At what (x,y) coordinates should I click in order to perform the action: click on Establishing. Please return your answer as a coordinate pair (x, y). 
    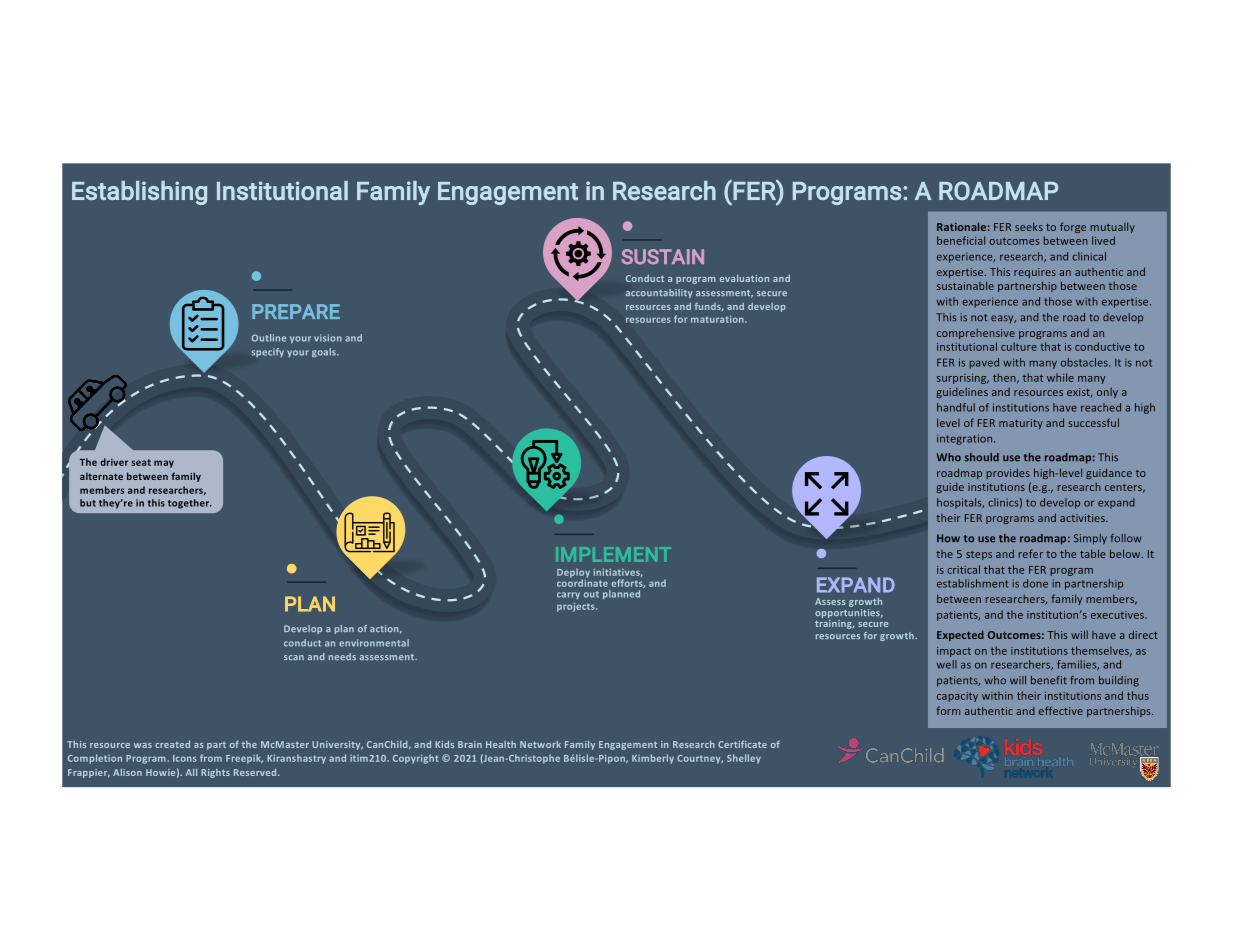
    Looking at the image, I should click on (139, 193).
